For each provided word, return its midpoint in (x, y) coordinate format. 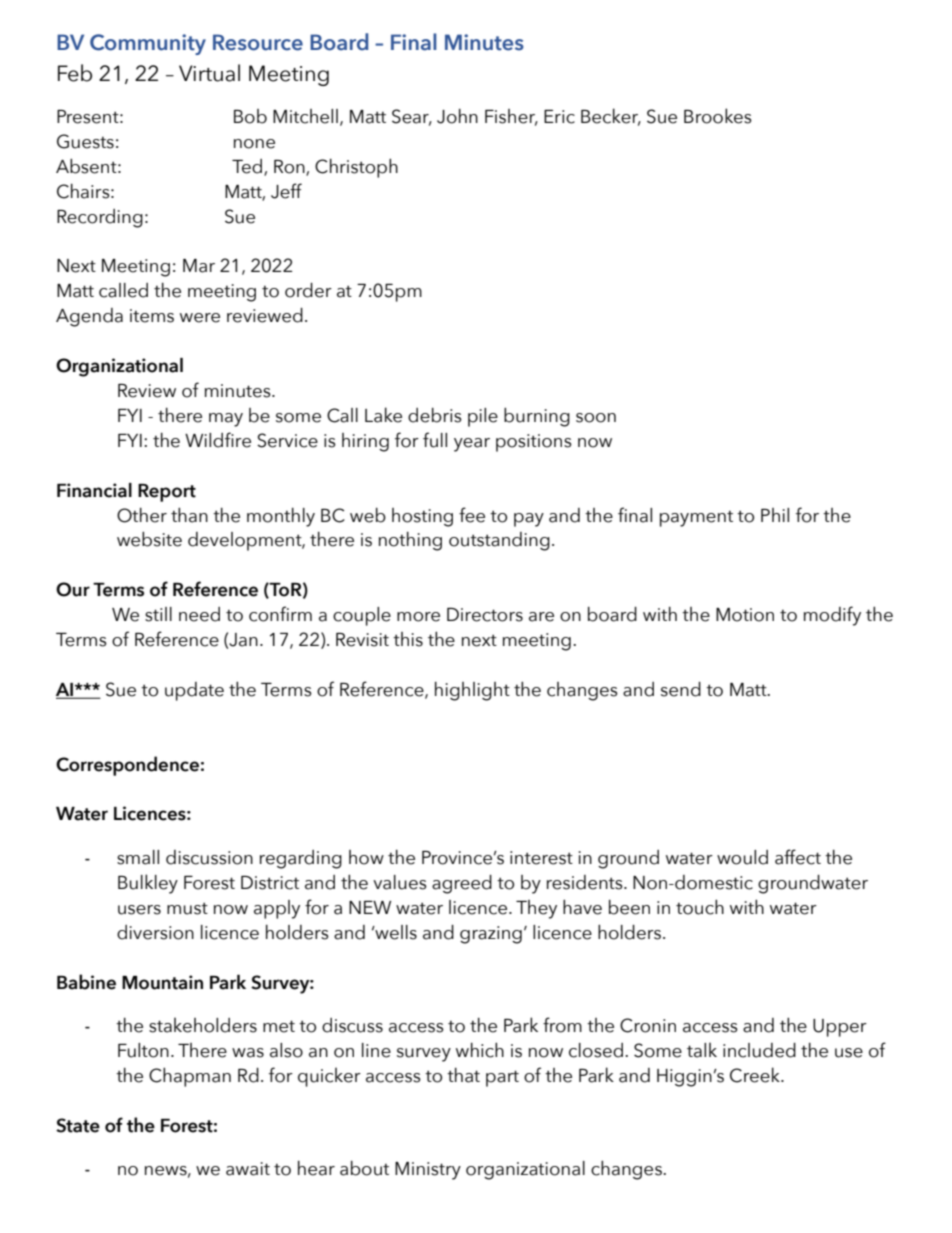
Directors (485, 615)
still (158, 614)
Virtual (209, 73)
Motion (745, 615)
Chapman (190, 1077)
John (457, 116)
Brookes (718, 116)
